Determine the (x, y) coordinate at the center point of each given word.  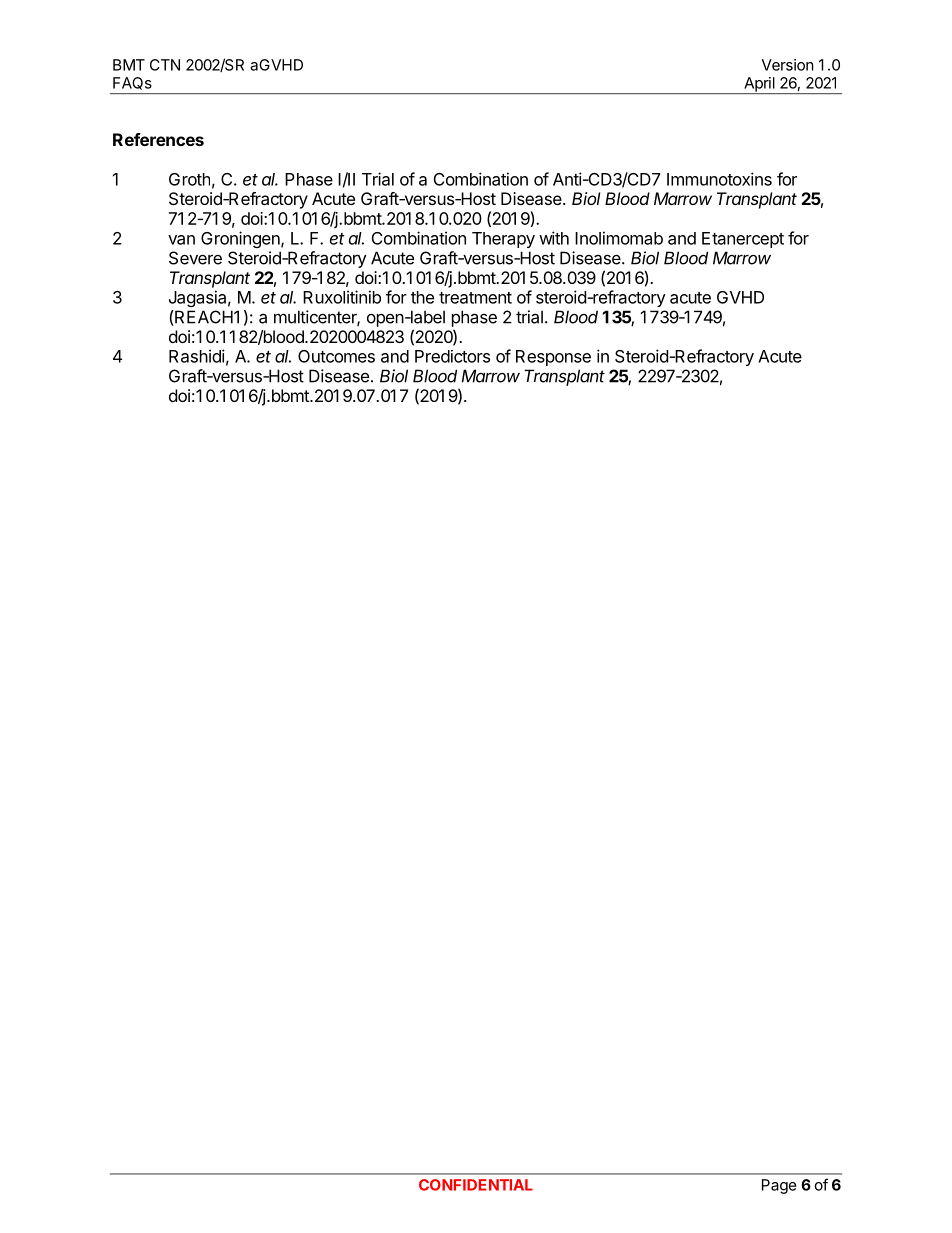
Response (553, 358)
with (554, 238)
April (759, 85)
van (181, 240)
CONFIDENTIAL (476, 1185)
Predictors (452, 356)
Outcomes (336, 356)
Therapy (503, 240)
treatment (475, 298)
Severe (195, 258)
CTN (165, 65)
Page (779, 1186)
